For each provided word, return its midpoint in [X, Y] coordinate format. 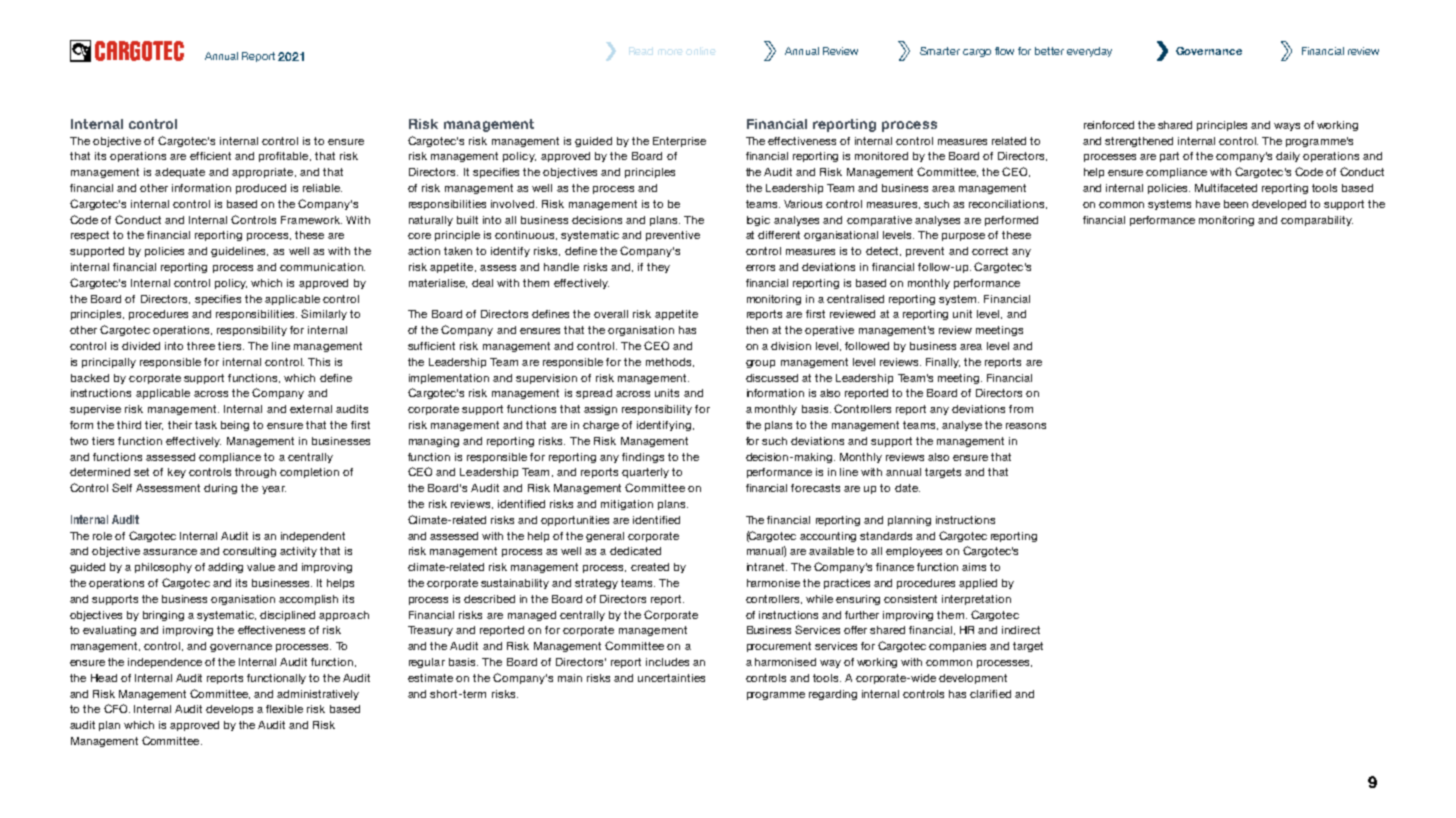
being [235, 426]
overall [611, 314]
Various [803, 204]
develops [229, 710]
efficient [210, 156]
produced [261, 189]
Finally [943, 363]
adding [225, 568]
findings [643, 458]
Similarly [324, 314]
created [650, 567]
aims [974, 567]
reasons [1026, 426]
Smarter [940, 51]
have [1208, 204]
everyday [1089, 52]
